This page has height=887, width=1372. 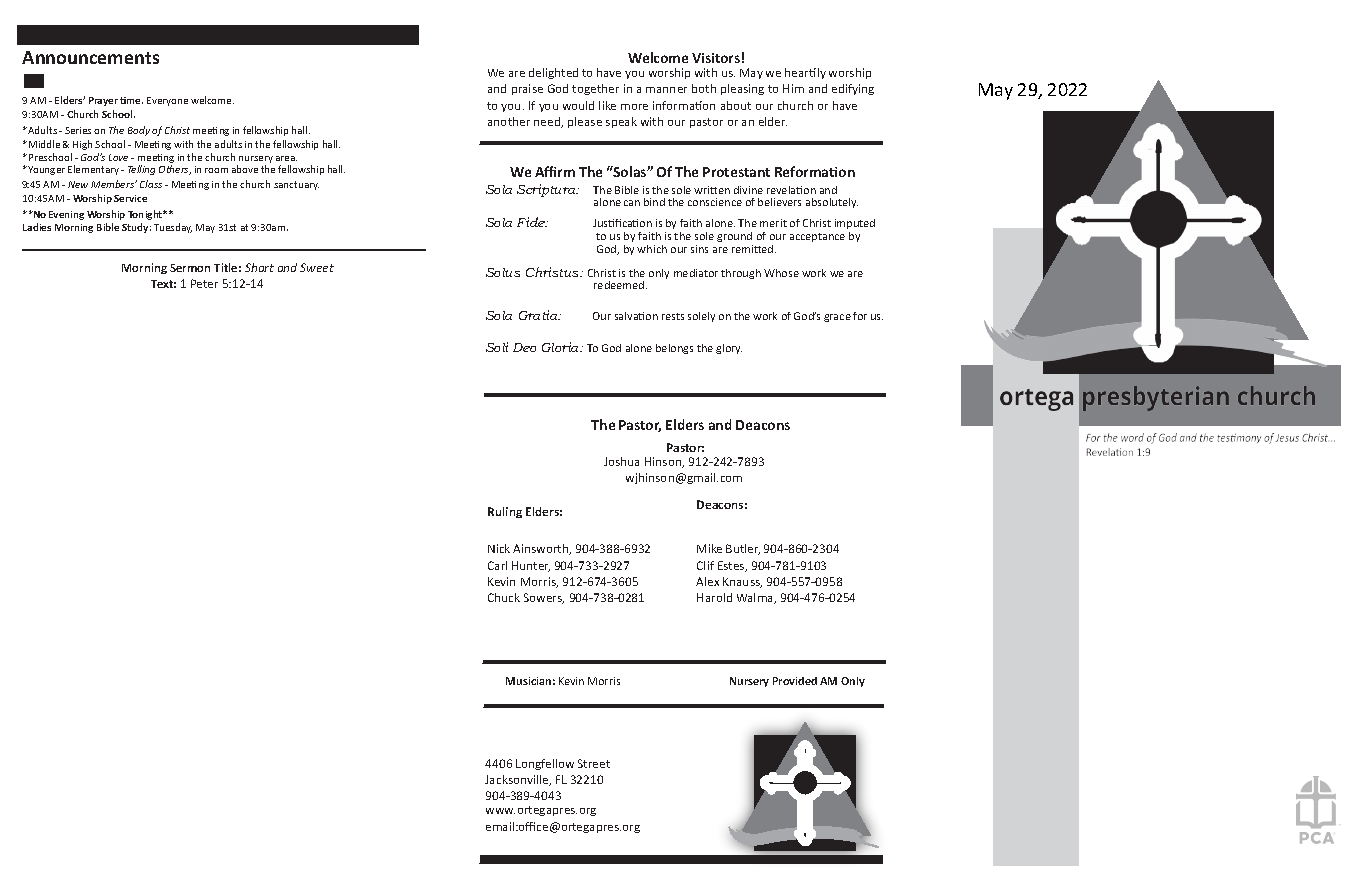 What do you see at coordinates (103, 101) in the page?
I see `Prayer` at bounding box center [103, 101].
